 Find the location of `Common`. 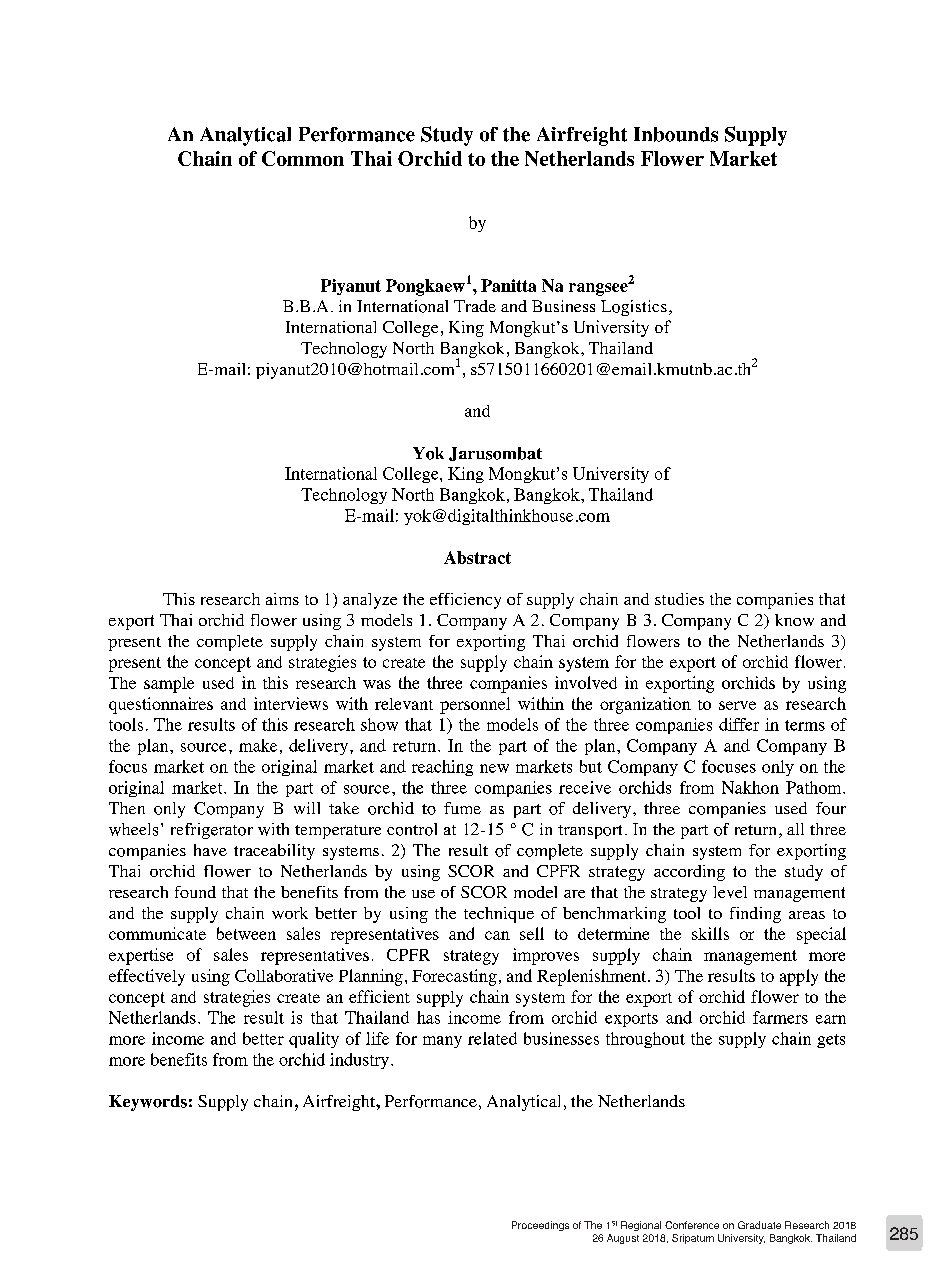

Common is located at coordinates (303, 158).
